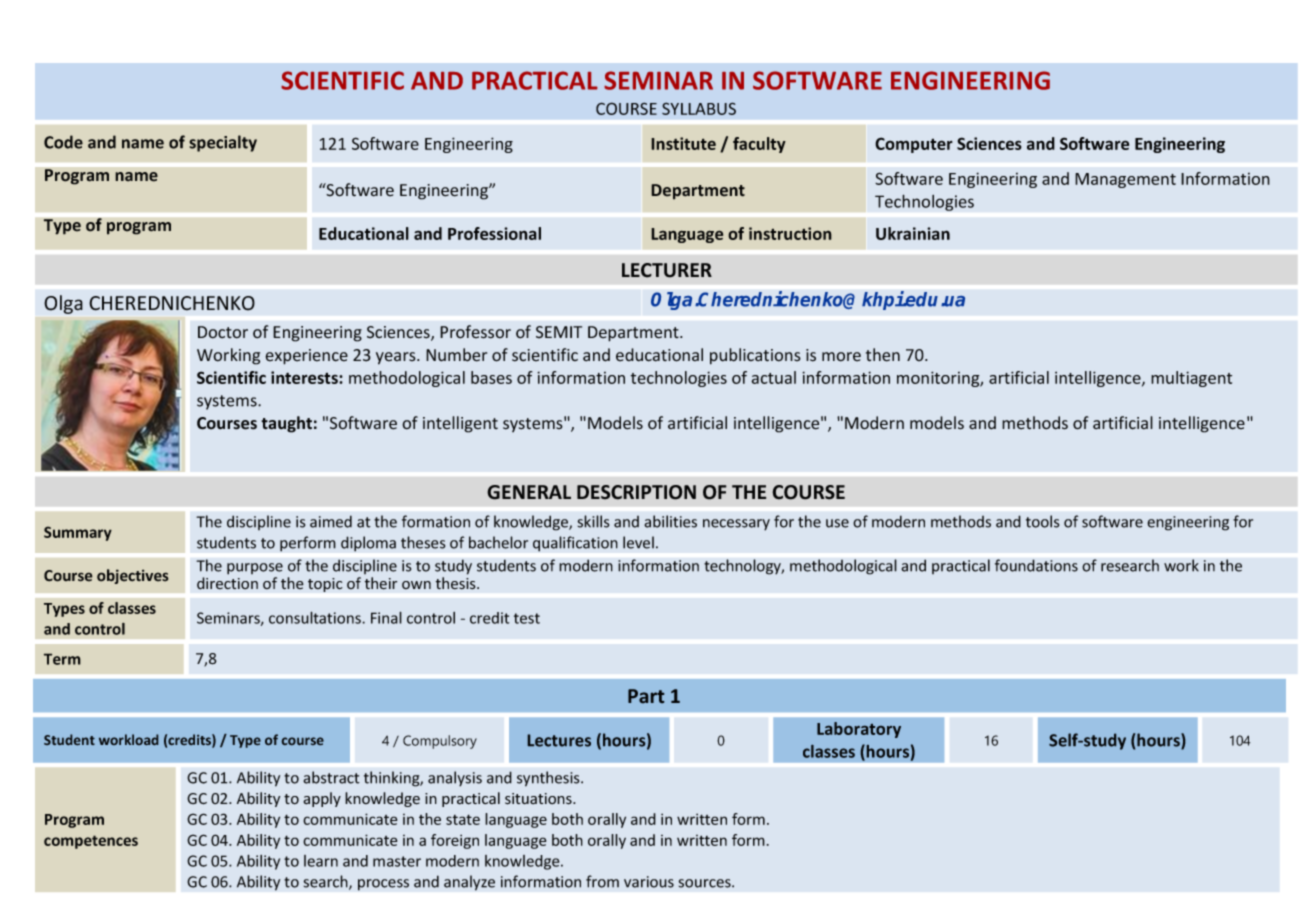 This screenshot has width=1308, height=924. What do you see at coordinates (683, 143) in the screenshot?
I see `Institute` at bounding box center [683, 143].
